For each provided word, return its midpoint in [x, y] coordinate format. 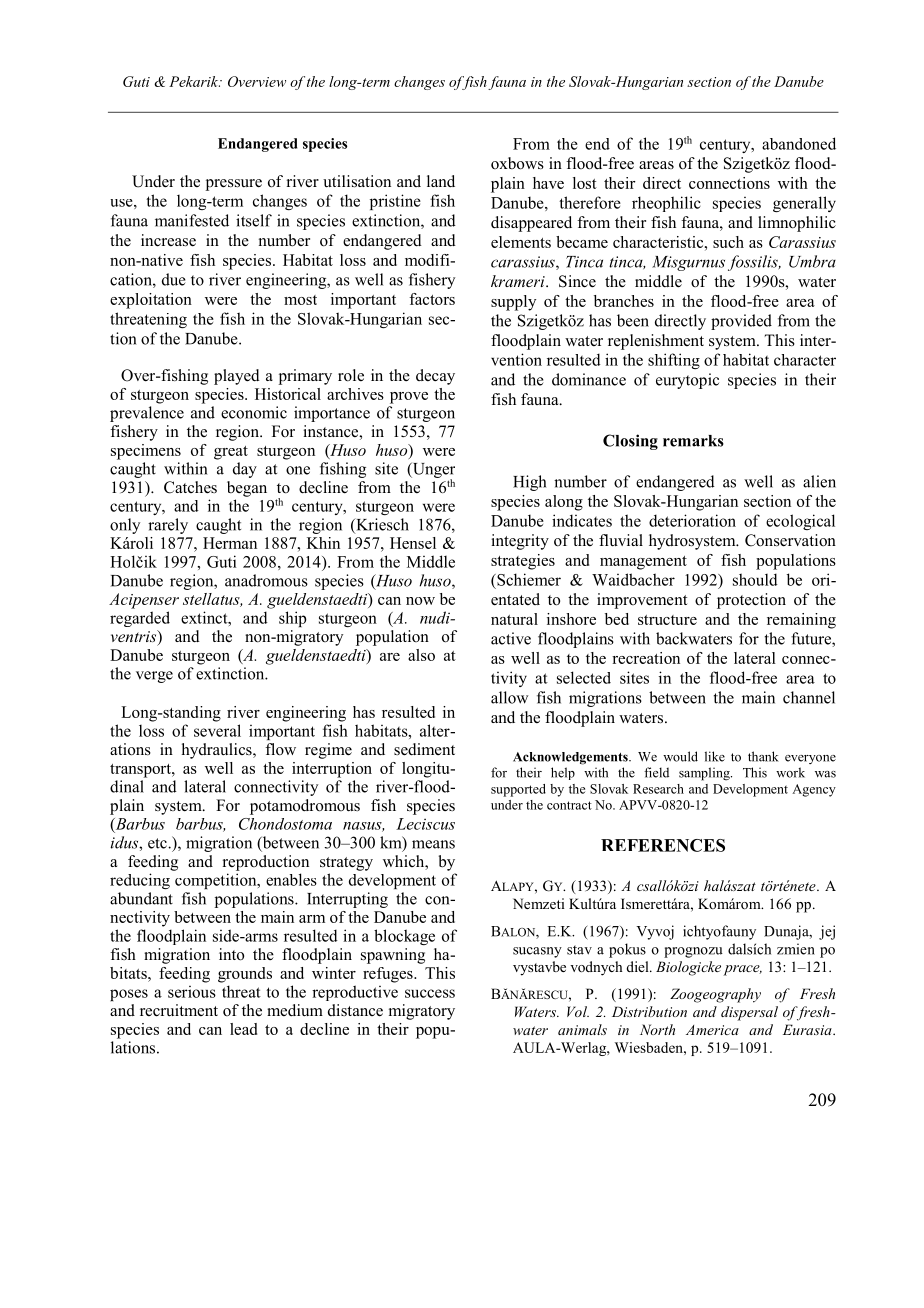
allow [509, 697]
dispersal [749, 1013]
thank [763, 756]
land [441, 181]
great [231, 453]
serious [192, 992]
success [430, 993]
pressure [234, 185]
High [529, 483]
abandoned [799, 143]
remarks [693, 441]
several [217, 730]
